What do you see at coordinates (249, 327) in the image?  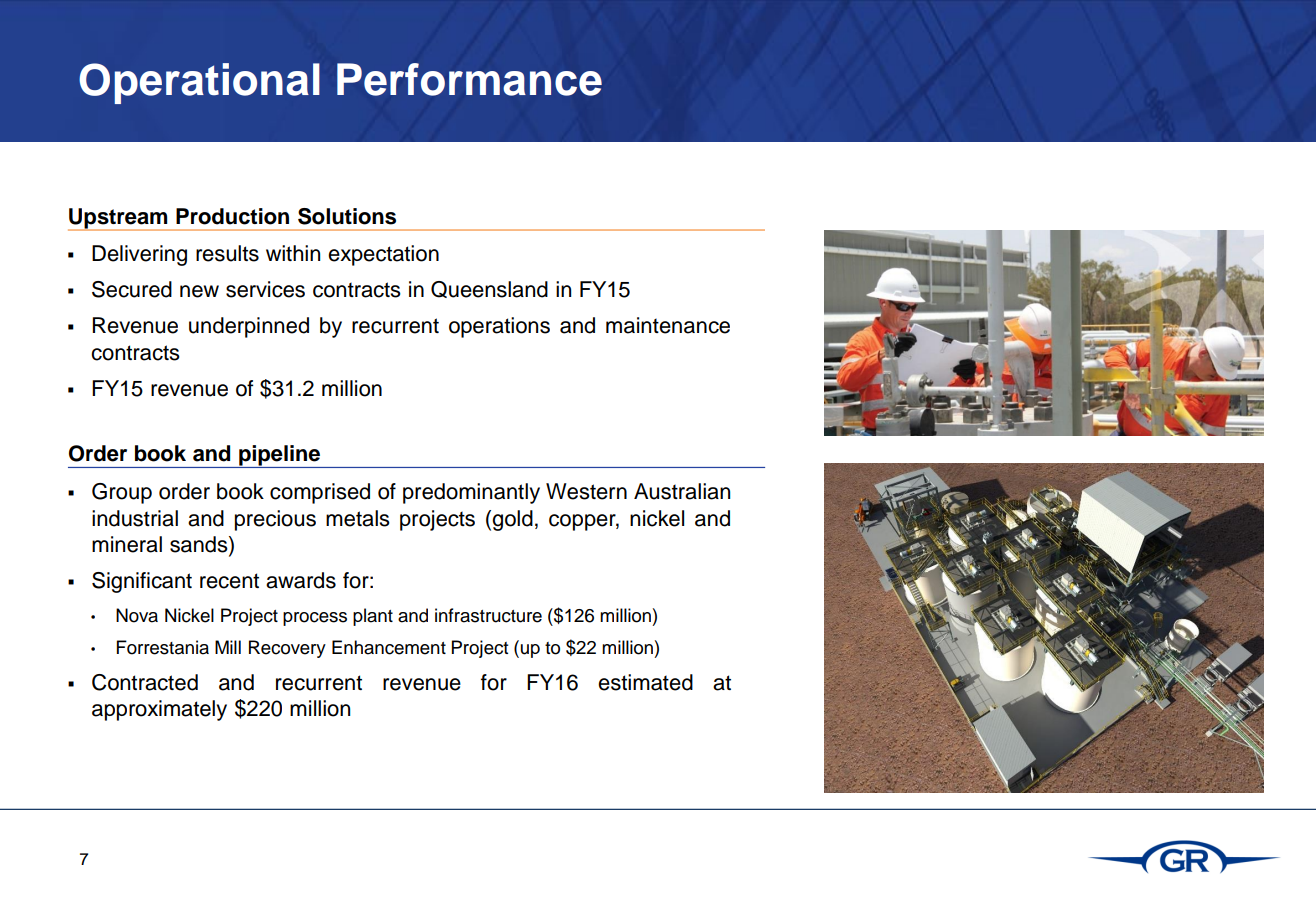 I see `underpinned` at bounding box center [249, 327].
